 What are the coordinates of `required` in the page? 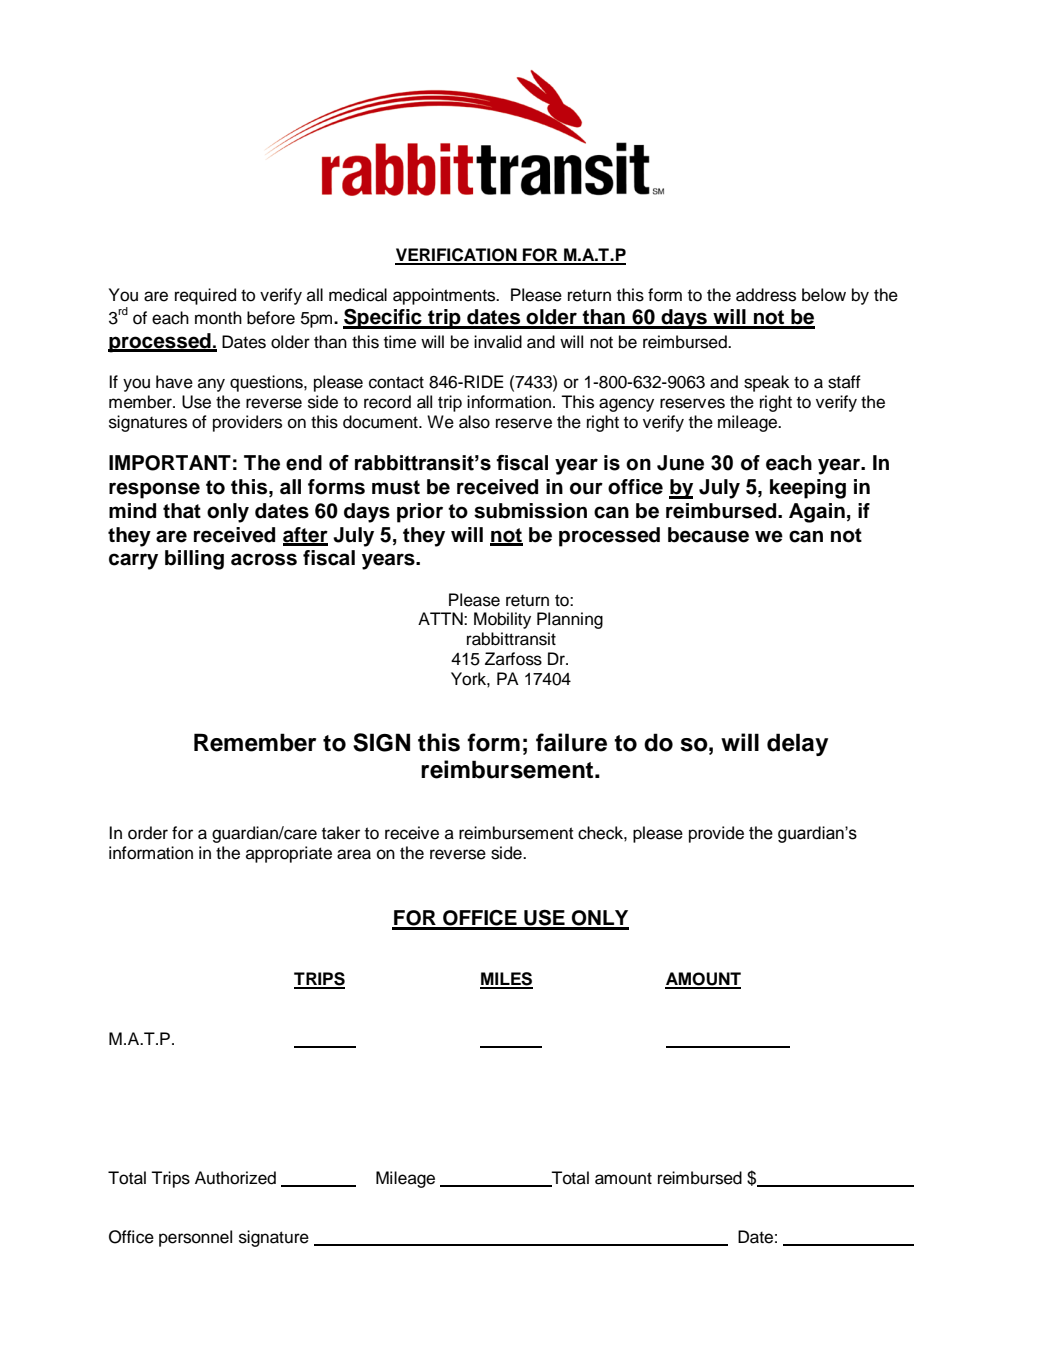 It's located at (205, 296).
